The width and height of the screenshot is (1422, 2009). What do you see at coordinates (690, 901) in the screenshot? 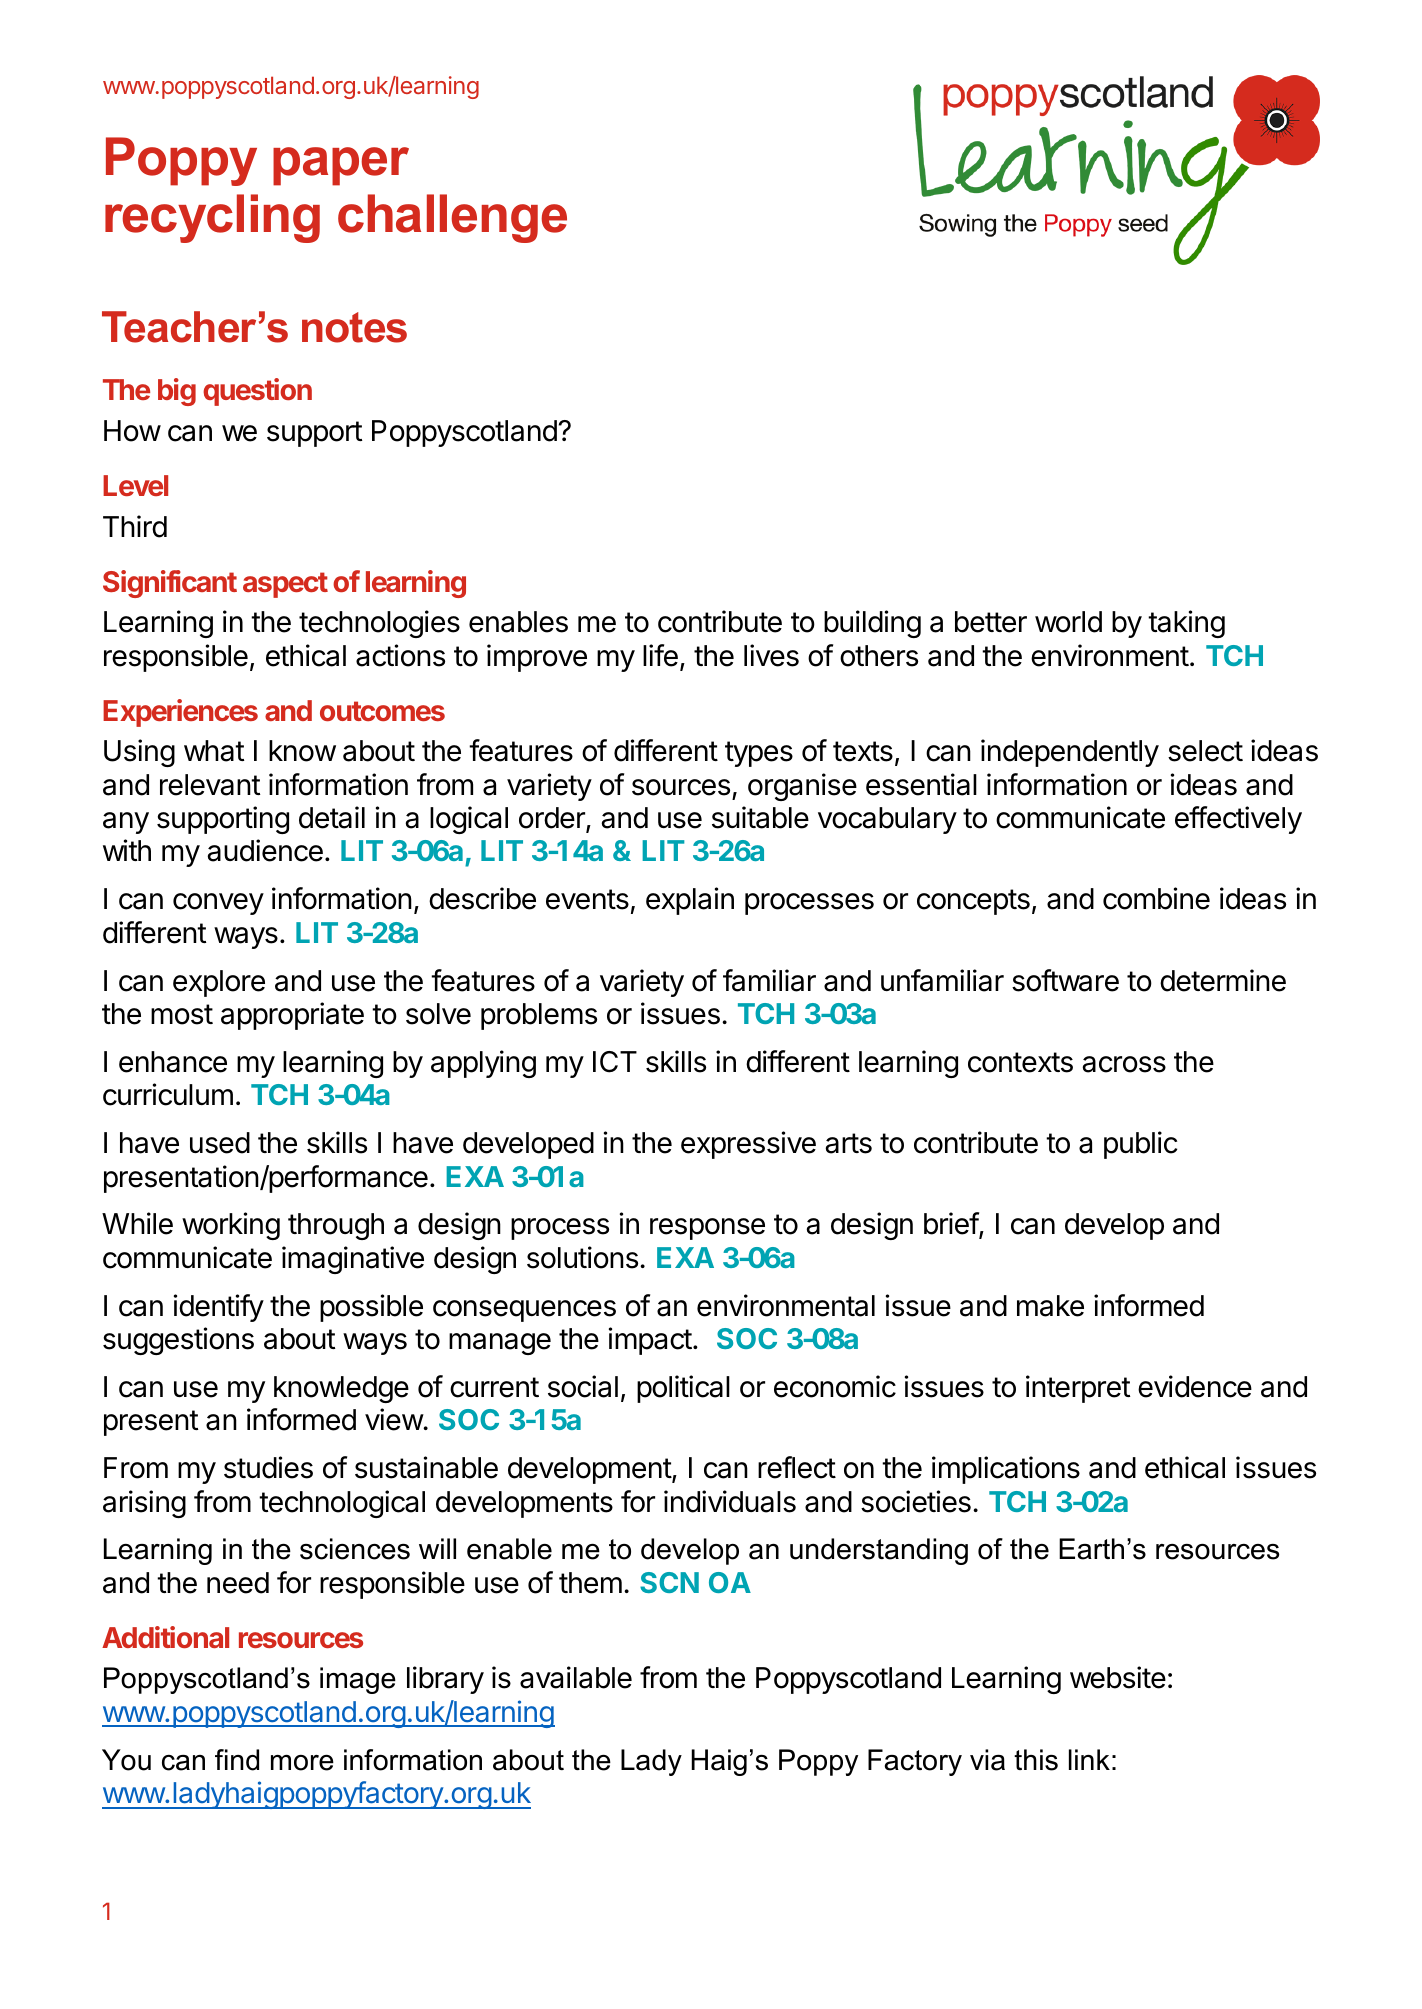
I see `explain` at bounding box center [690, 901].
